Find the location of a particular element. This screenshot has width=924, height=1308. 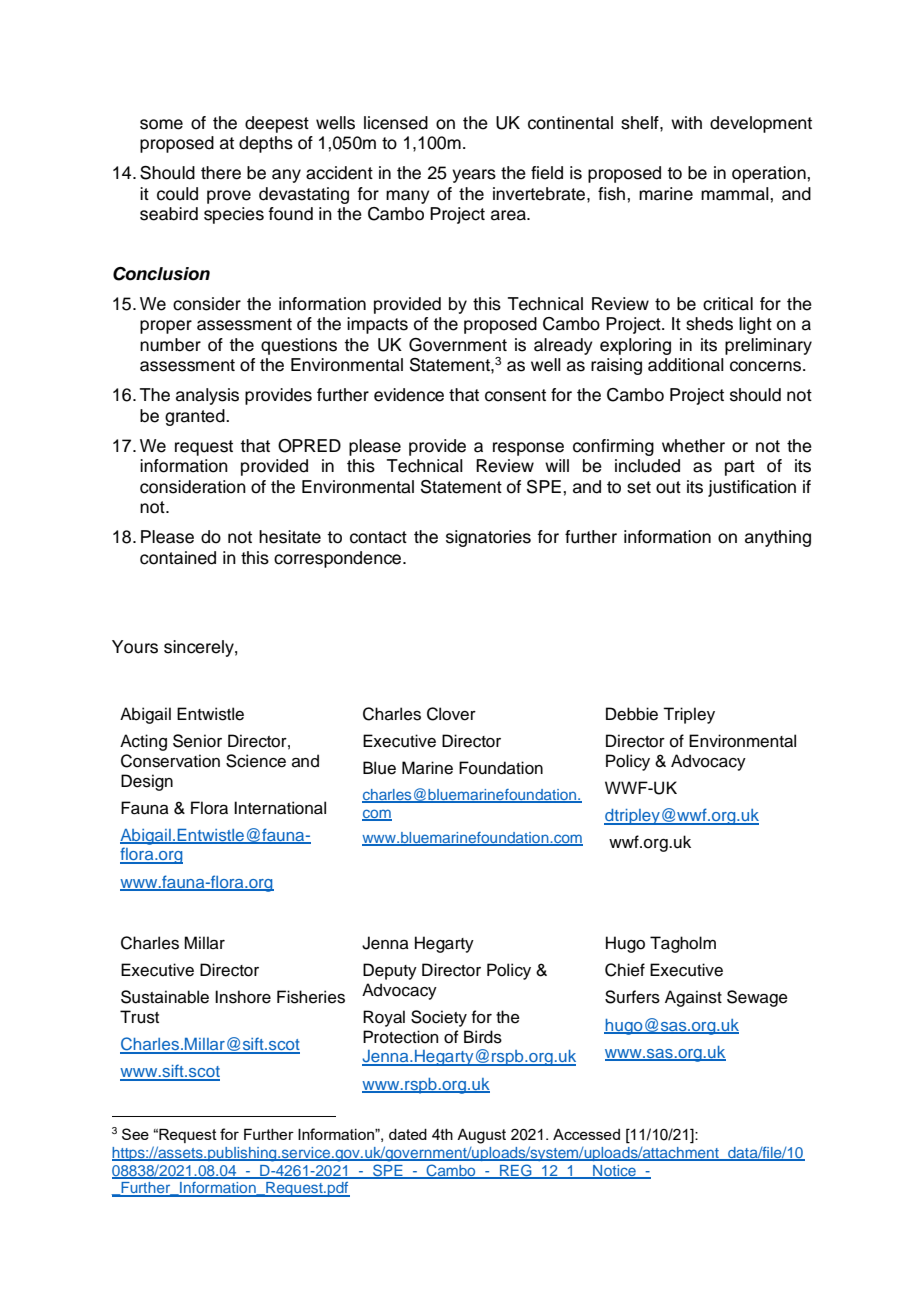

See is located at coordinates (135, 1134).
